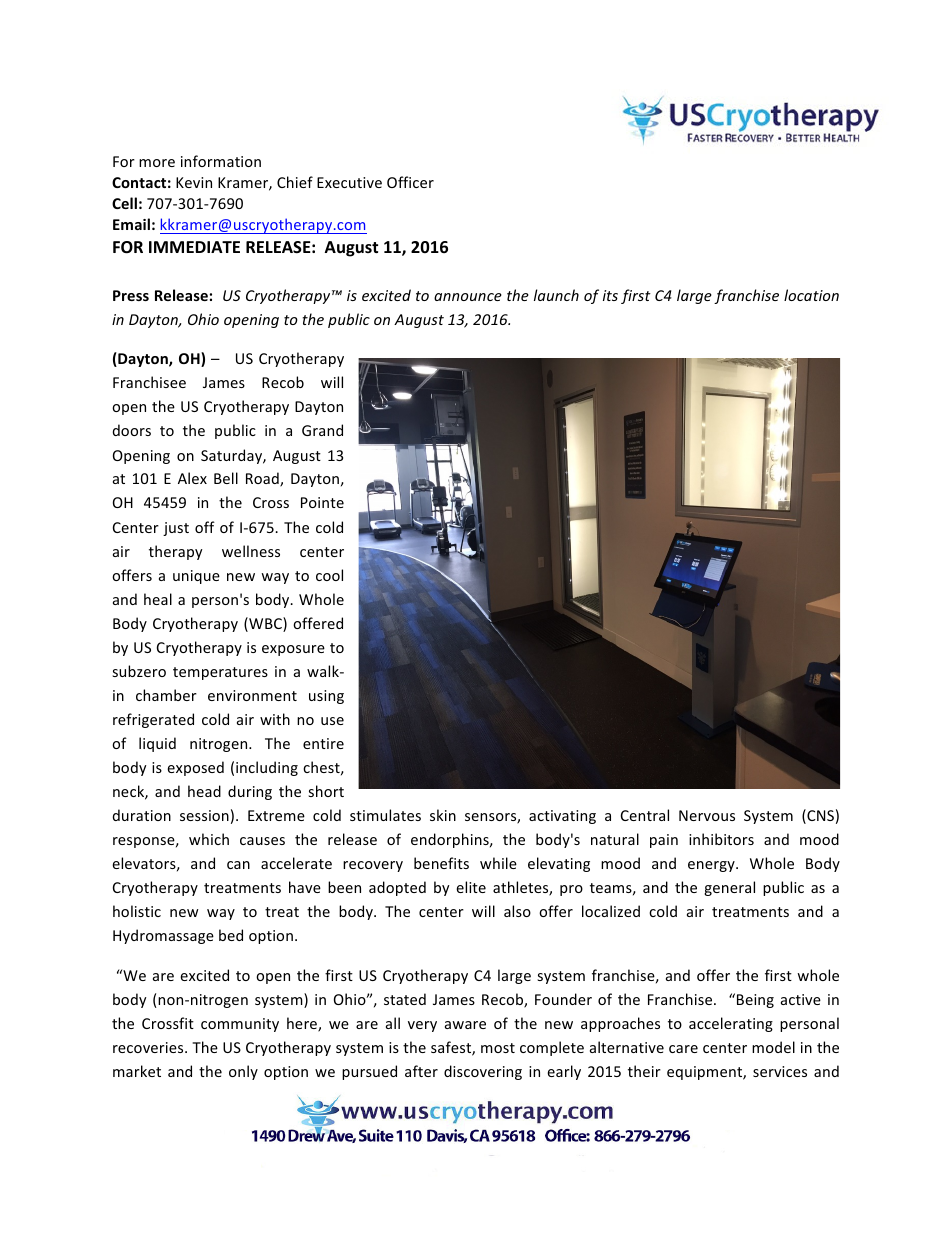 The height and width of the screenshot is (1233, 952). I want to click on exposed, so click(195, 768).
